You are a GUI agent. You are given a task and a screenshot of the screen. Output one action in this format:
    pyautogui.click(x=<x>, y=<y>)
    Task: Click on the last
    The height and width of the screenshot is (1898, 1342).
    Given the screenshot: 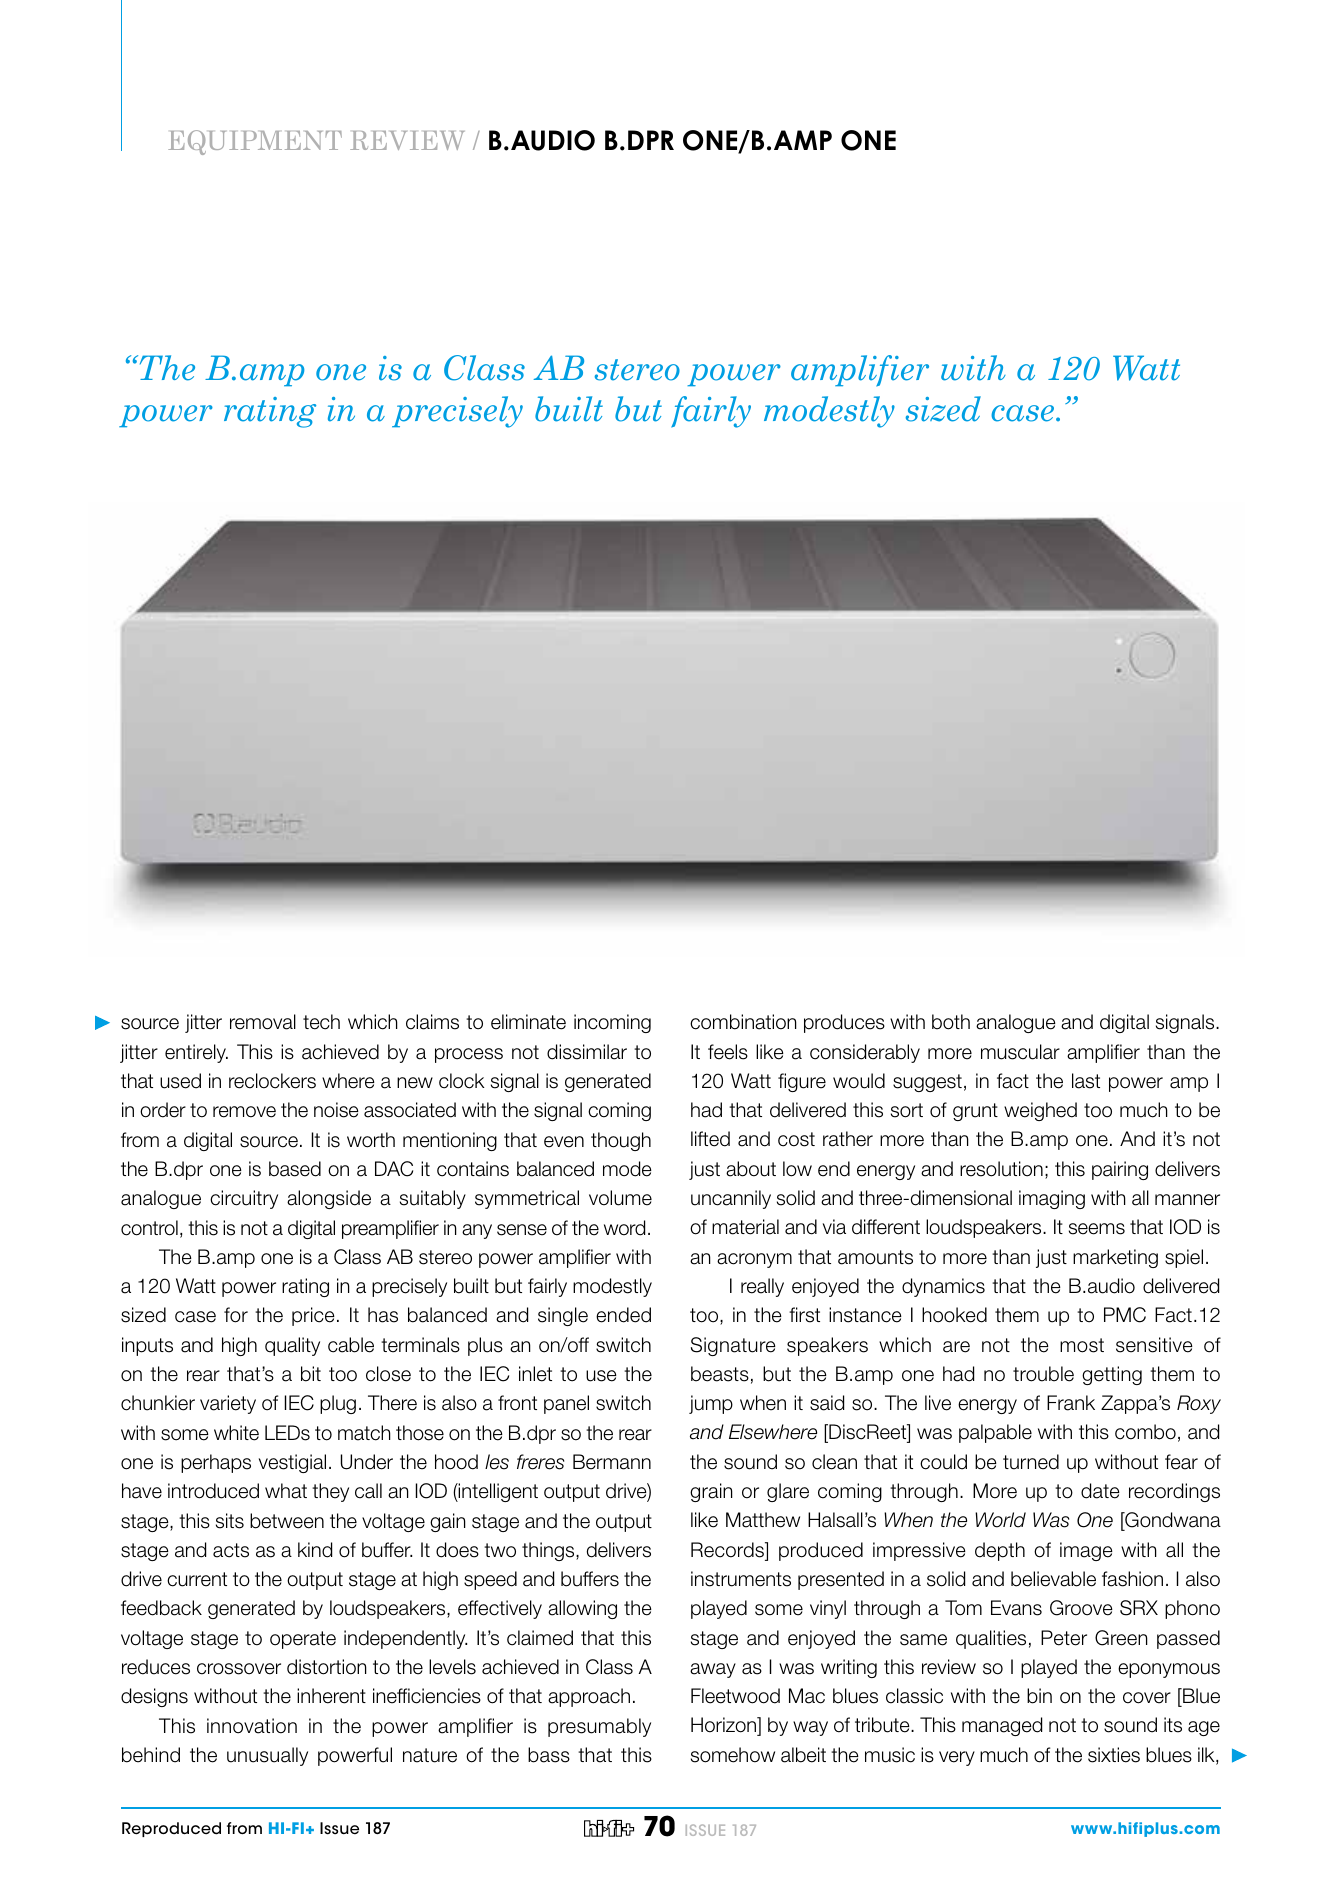 What is the action you would take?
    pyautogui.click(x=1086, y=1081)
